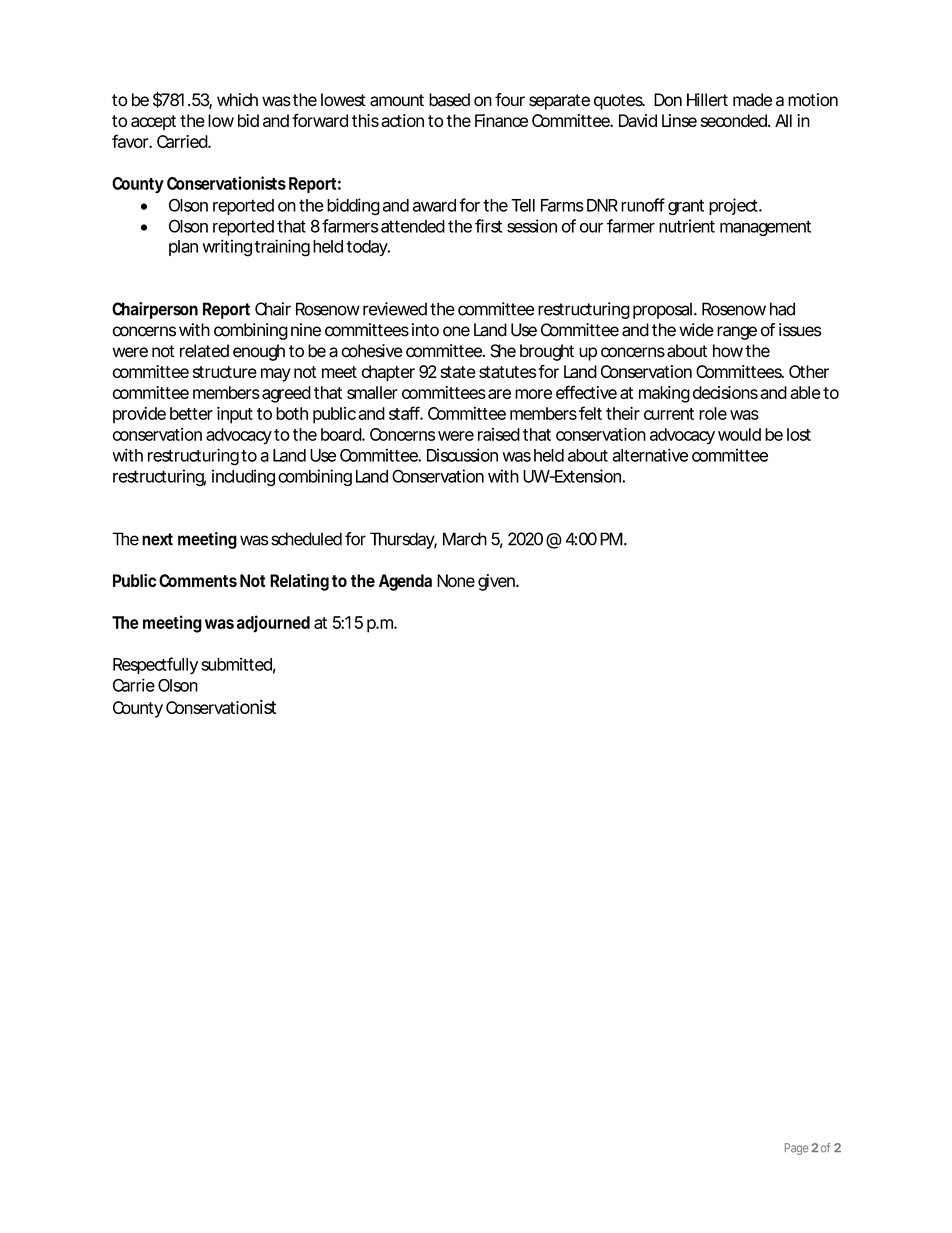 This image has width=952, height=1233. I want to click on Relating, so click(299, 582).
